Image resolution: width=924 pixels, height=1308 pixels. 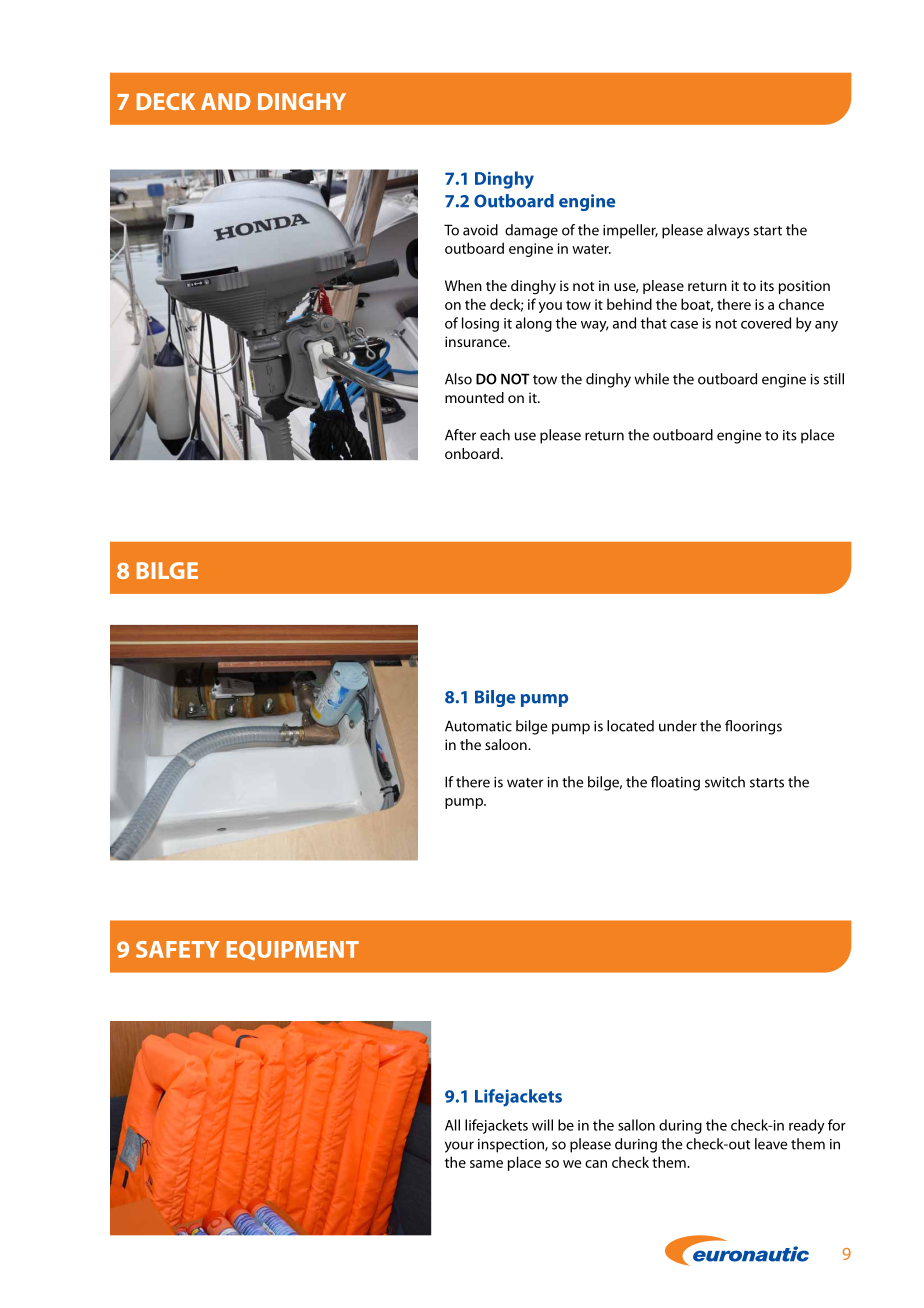 I want to click on When, so click(x=463, y=285).
